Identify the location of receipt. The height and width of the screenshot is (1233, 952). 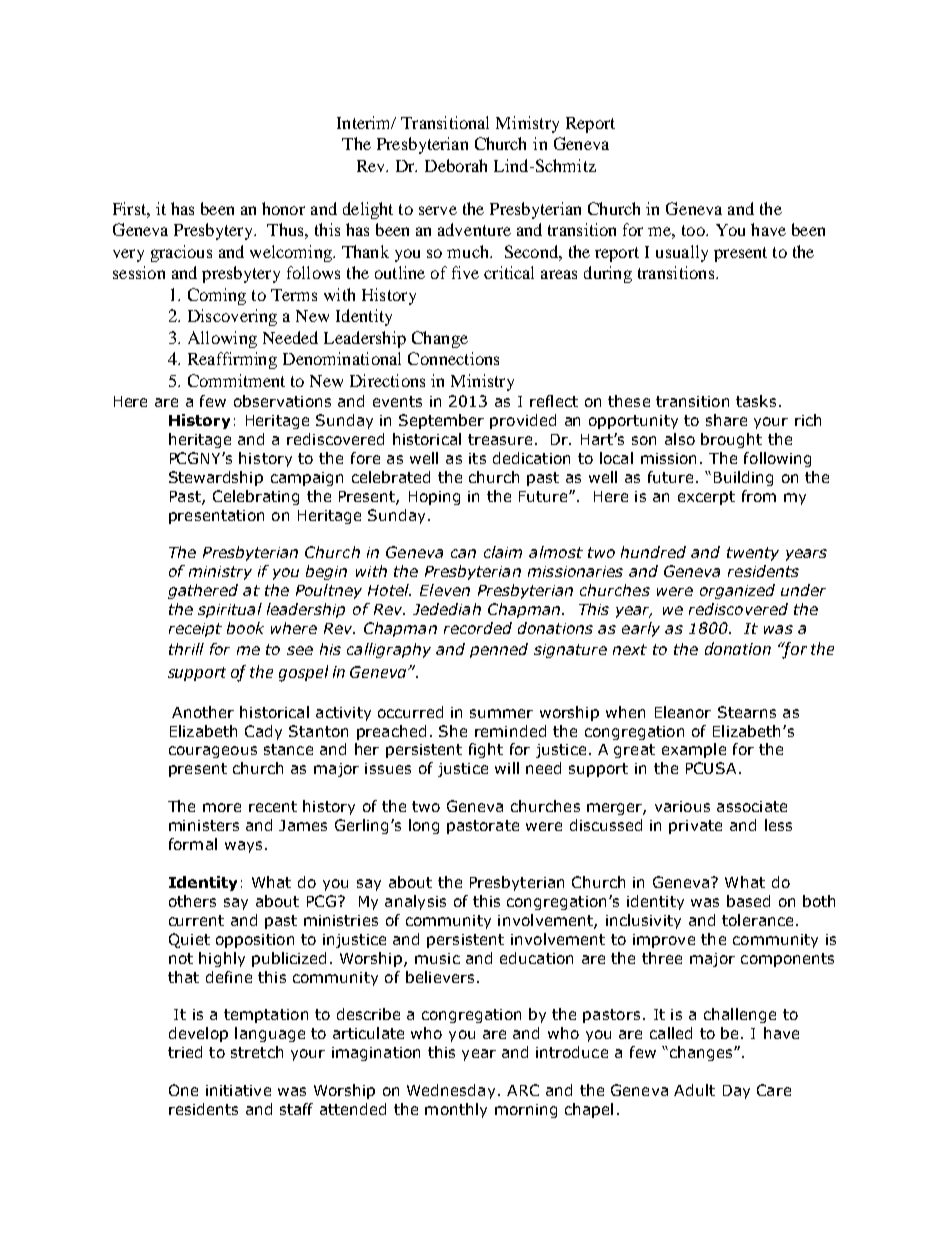
(195, 630).
